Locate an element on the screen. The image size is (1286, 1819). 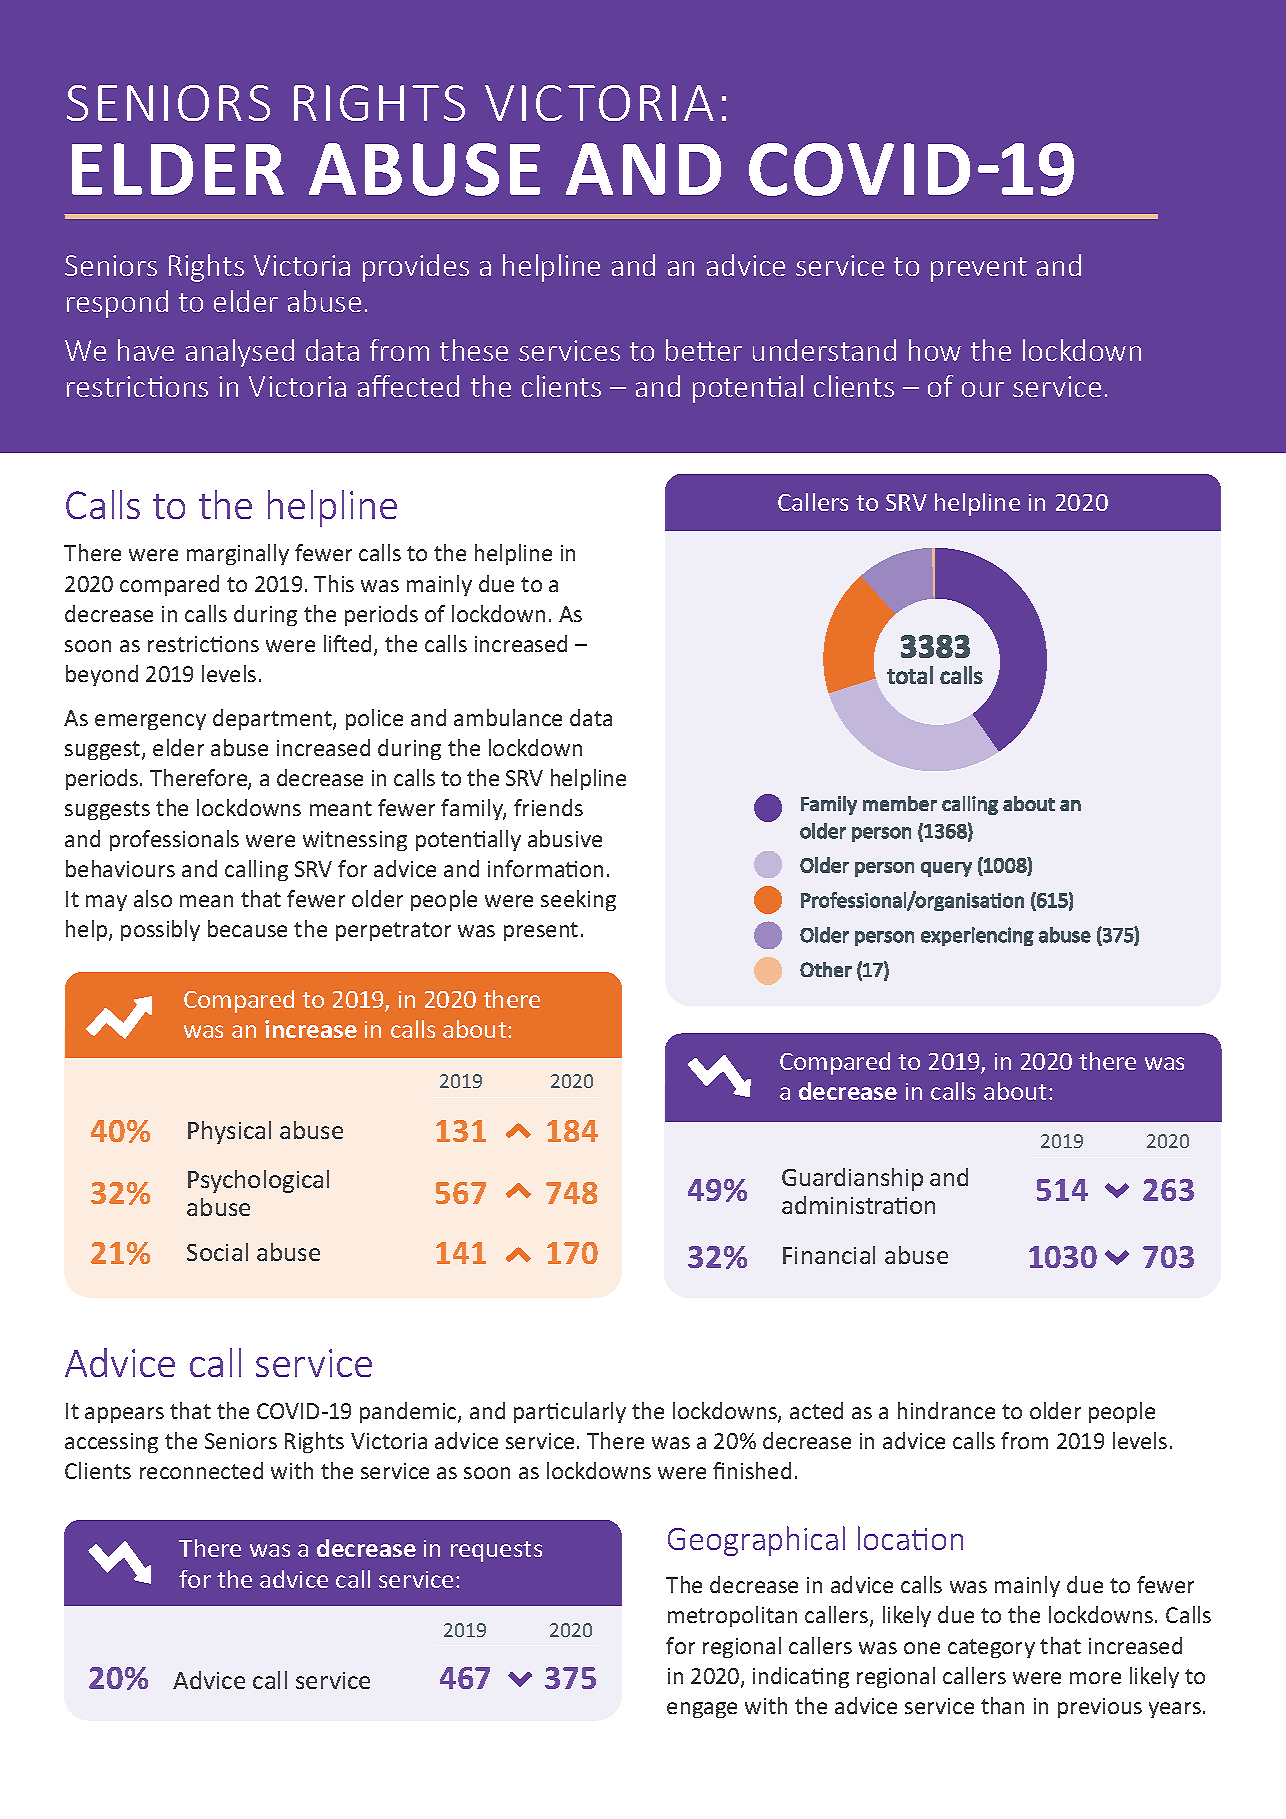
better is located at coordinates (704, 350).
